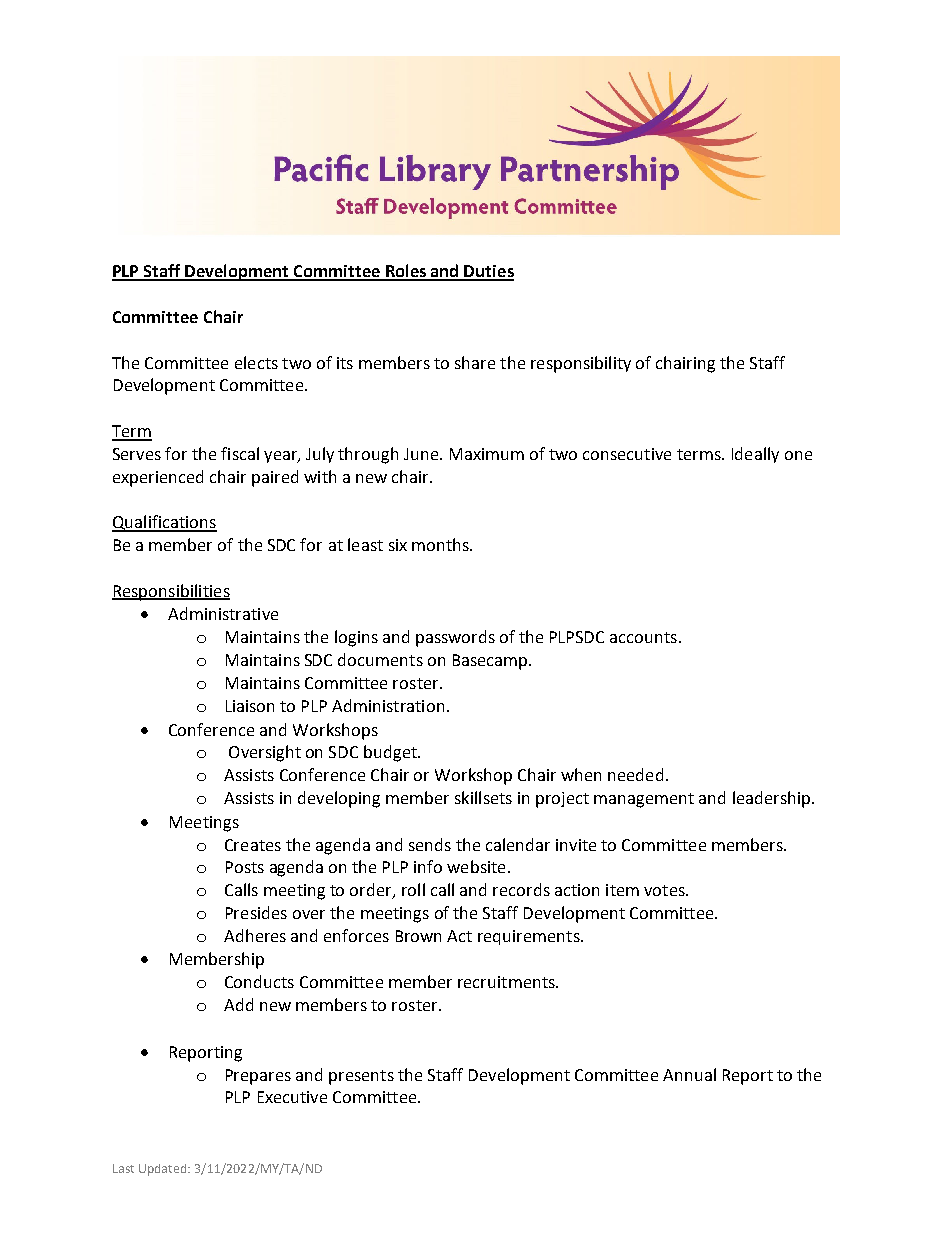  Describe the element at coordinates (361, 1077) in the screenshot. I see `presents` at that location.
